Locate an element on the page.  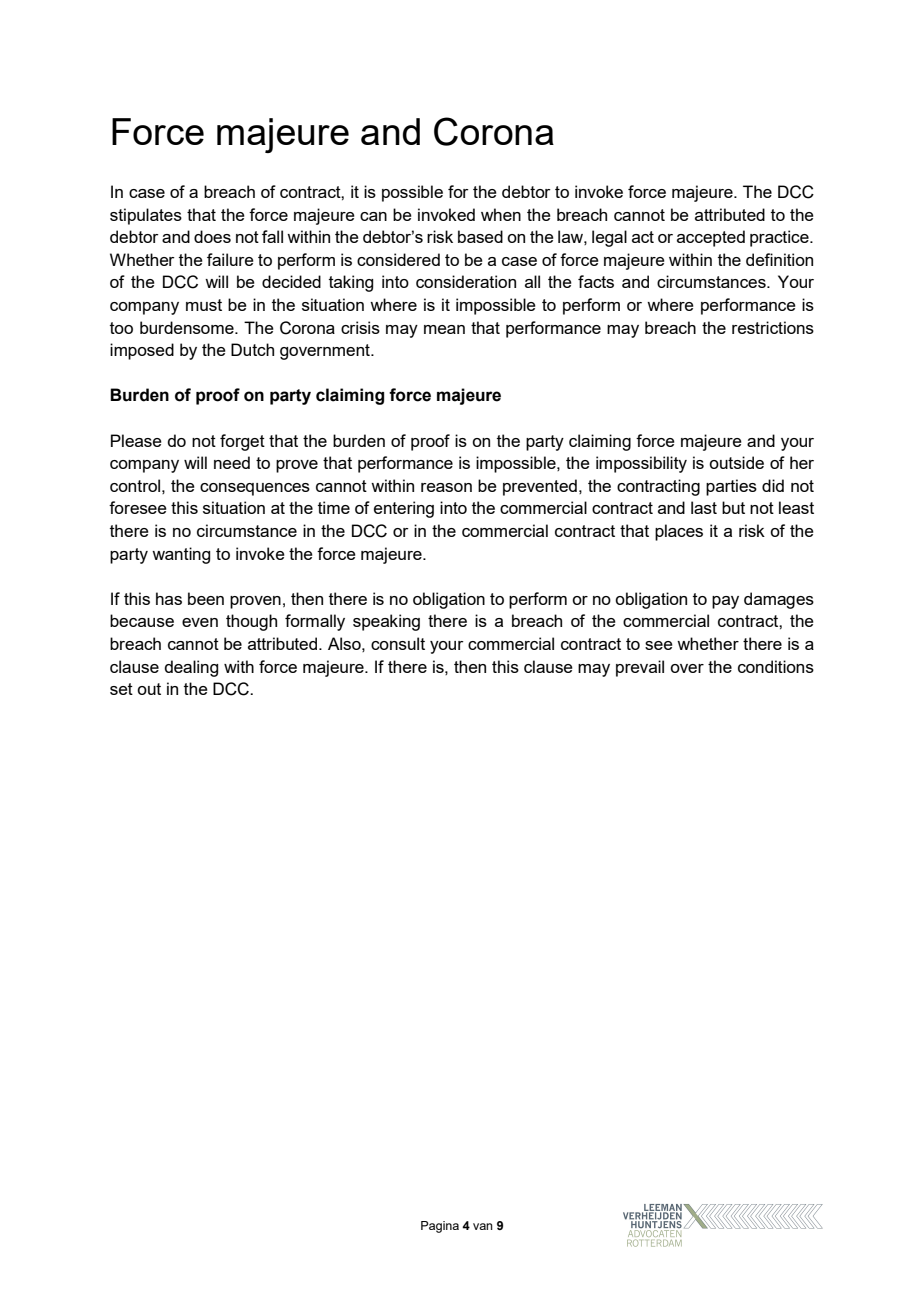
consult is located at coordinates (398, 643).
